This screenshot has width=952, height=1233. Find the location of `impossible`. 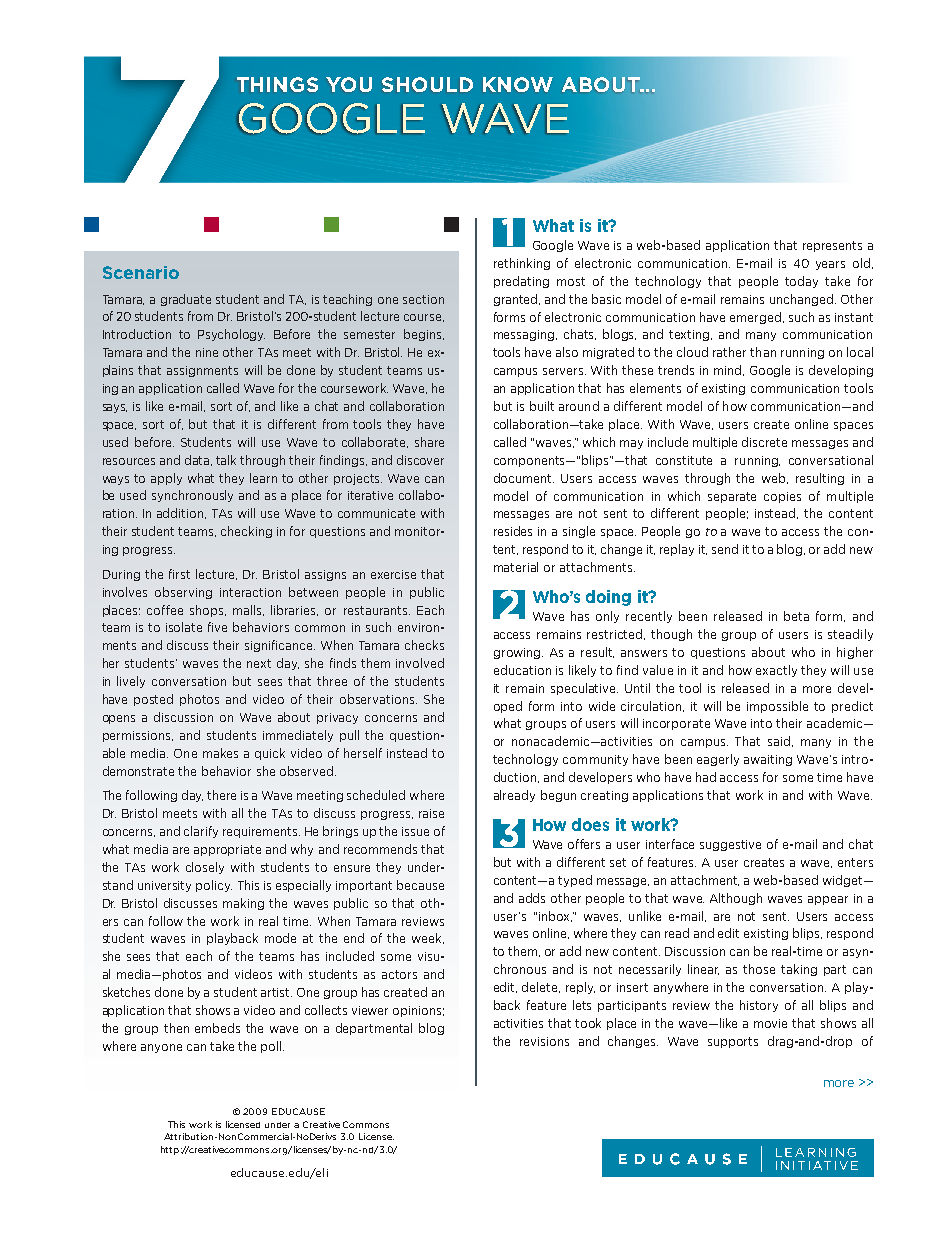

impossible is located at coordinates (777, 707).
